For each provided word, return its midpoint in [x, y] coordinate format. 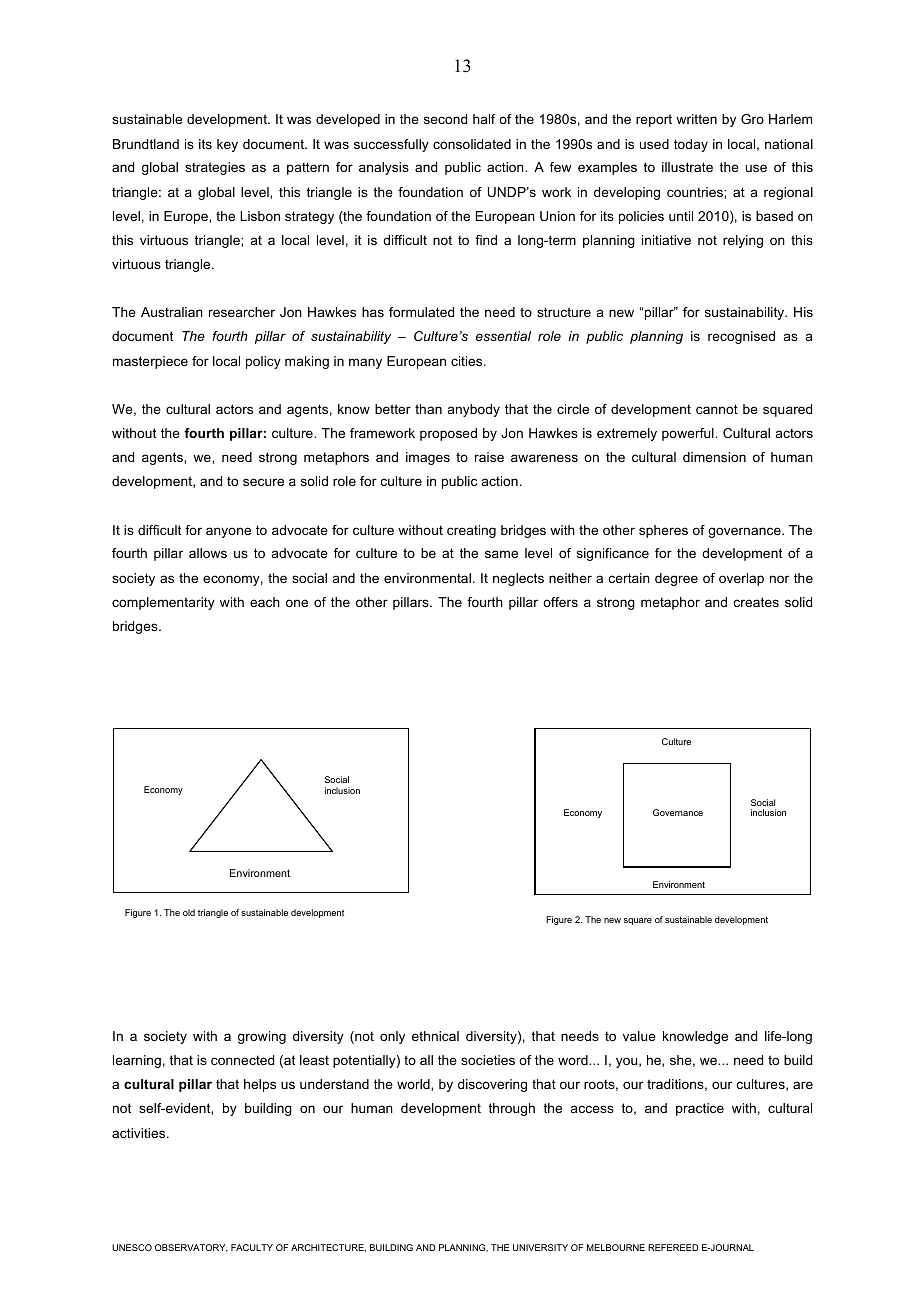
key [227, 145]
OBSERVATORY [191, 1248]
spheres [663, 531]
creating [471, 531]
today [691, 145]
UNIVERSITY [540, 1247]
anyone [228, 532]
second [445, 119]
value [639, 1036]
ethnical [435, 1036]
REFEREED [673, 1247]
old [189, 912]
